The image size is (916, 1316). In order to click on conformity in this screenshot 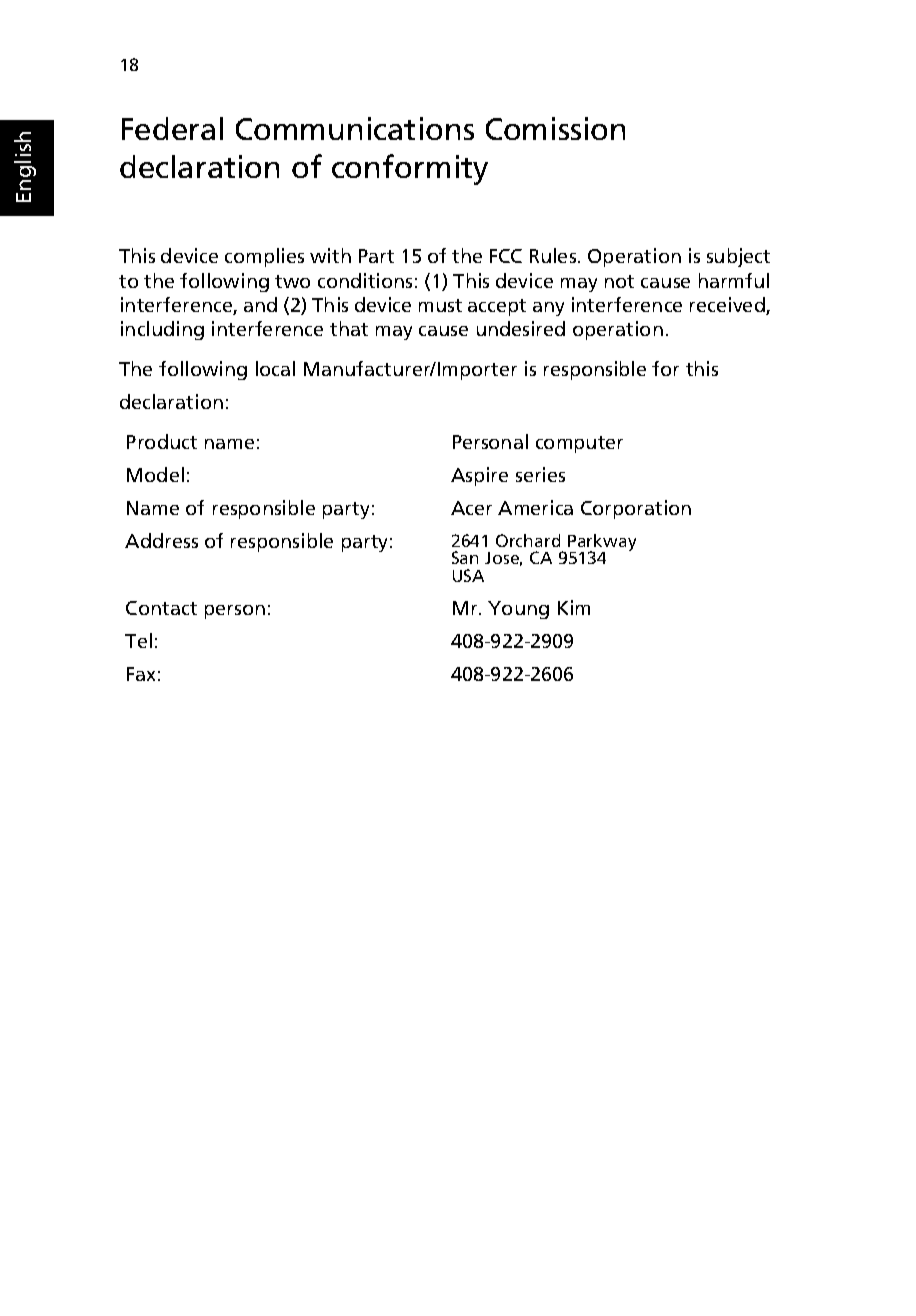, I will do `click(410, 169)`.
